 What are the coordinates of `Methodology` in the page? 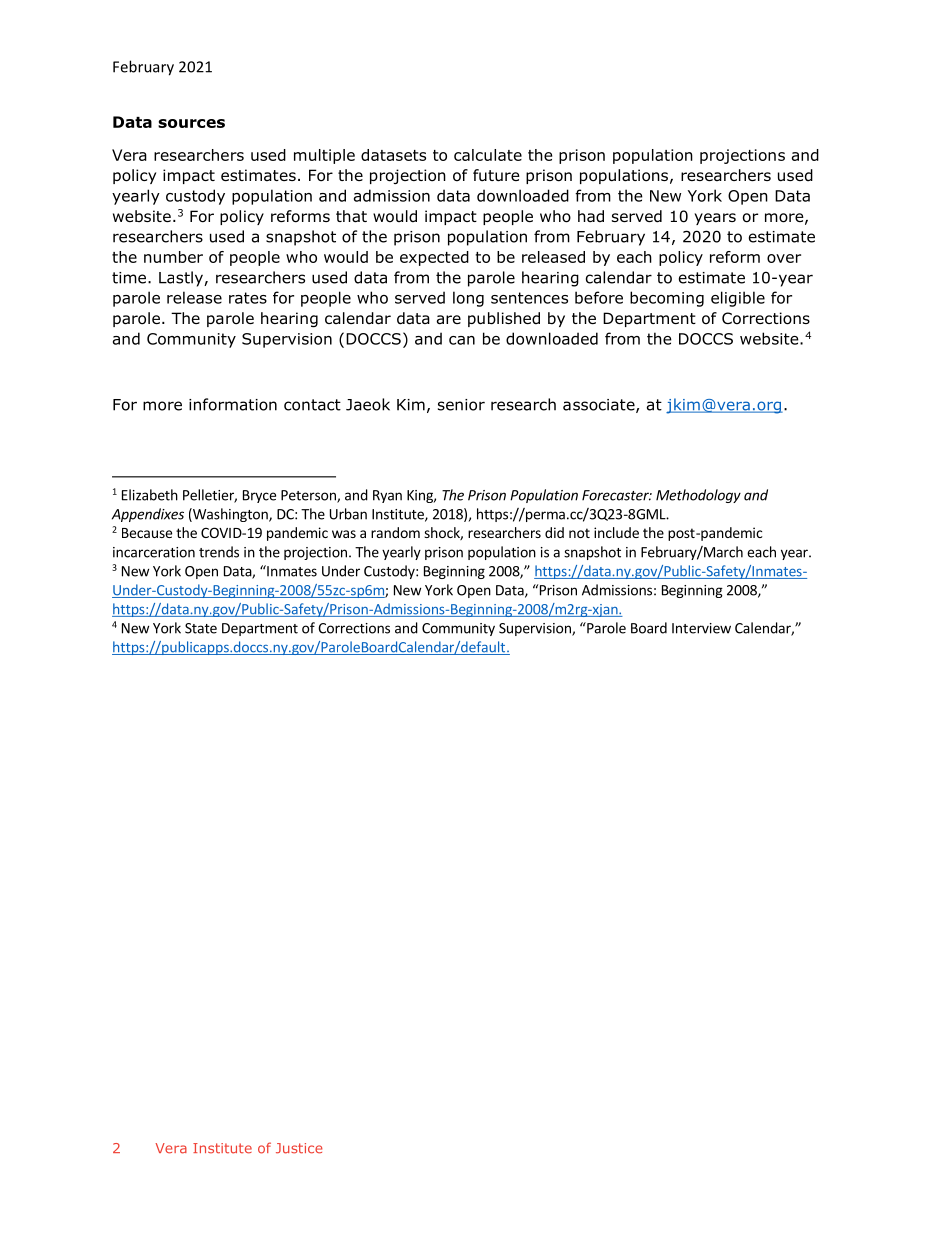 It's located at (698, 496).
